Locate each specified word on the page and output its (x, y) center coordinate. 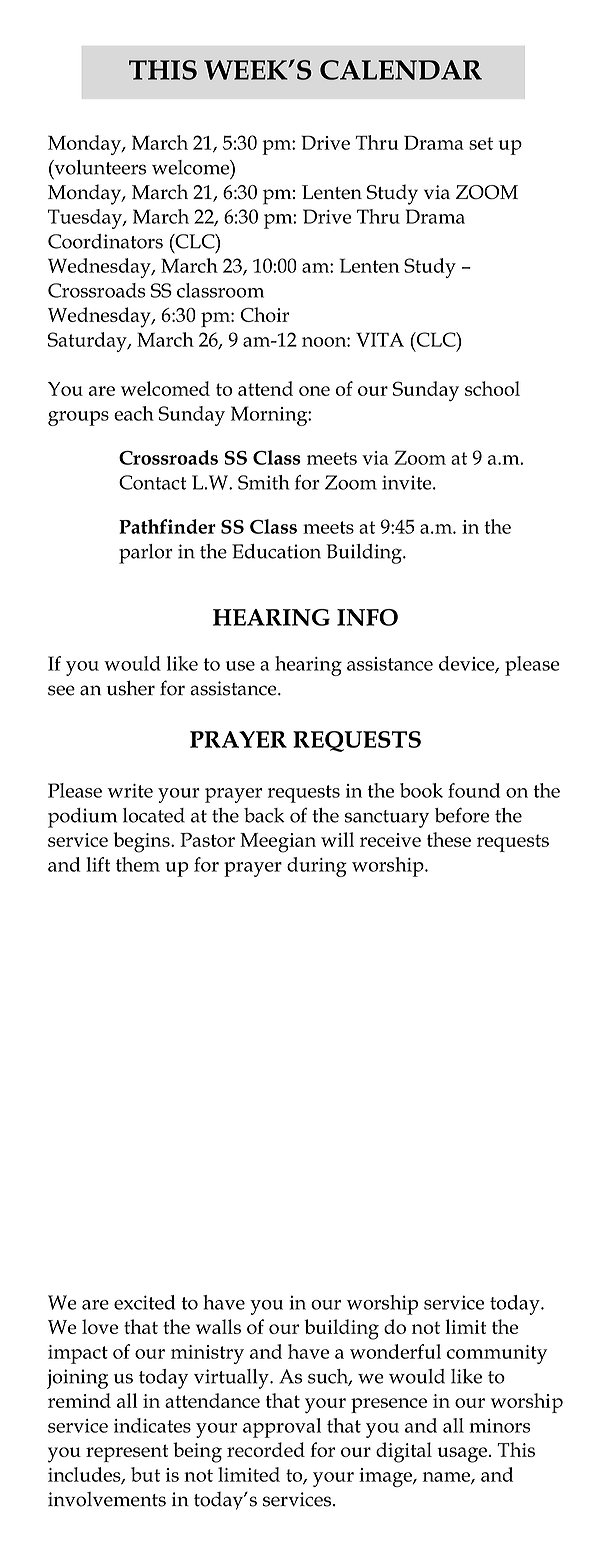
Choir (264, 314)
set (481, 143)
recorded (266, 1449)
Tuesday (86, 219)
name (447, 1478)
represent (127, 1453)
